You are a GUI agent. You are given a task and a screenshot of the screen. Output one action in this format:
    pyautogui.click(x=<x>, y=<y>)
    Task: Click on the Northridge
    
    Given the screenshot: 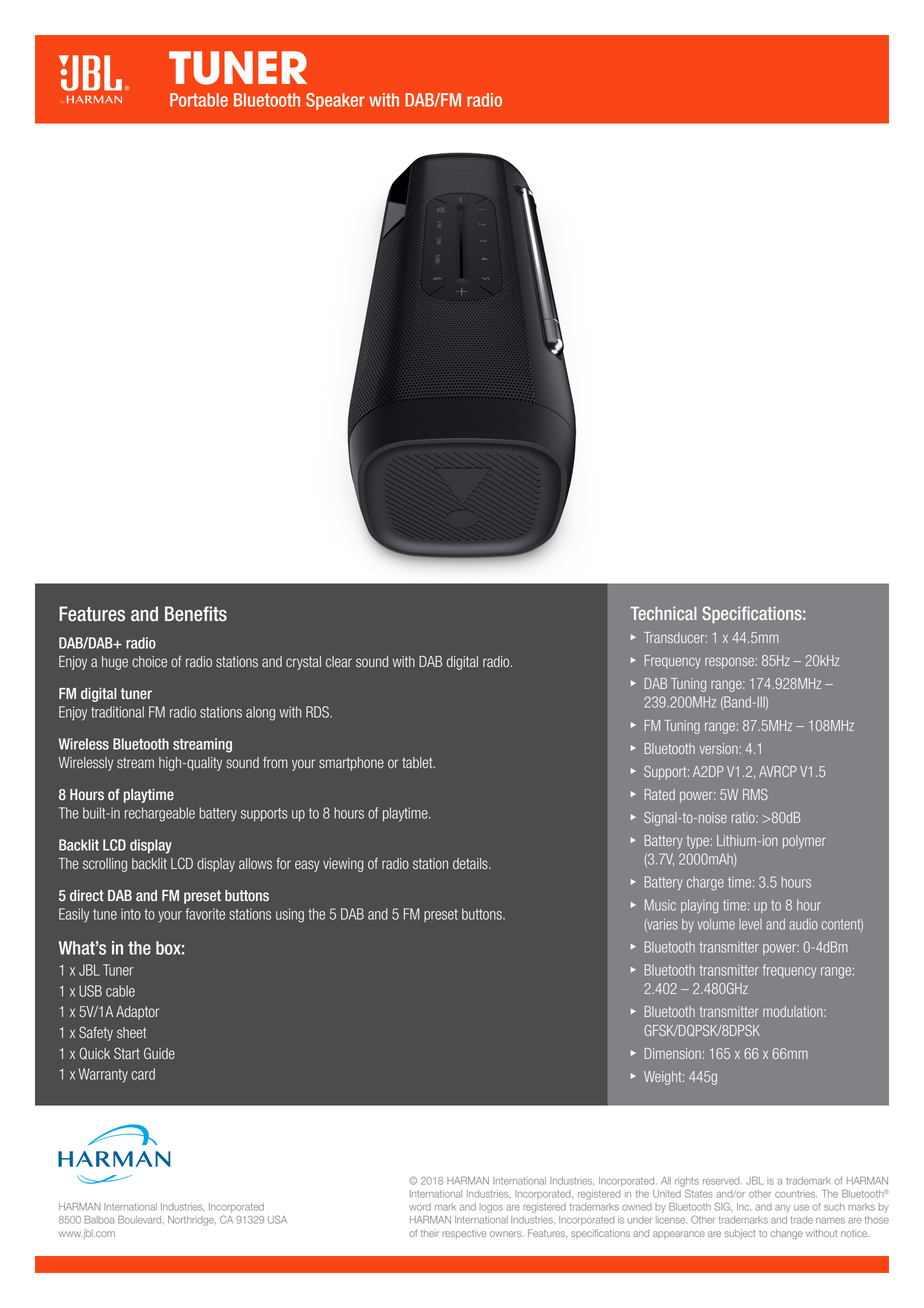 What is the action you would take?
    pyautogui.click(x=192, y=1221)
